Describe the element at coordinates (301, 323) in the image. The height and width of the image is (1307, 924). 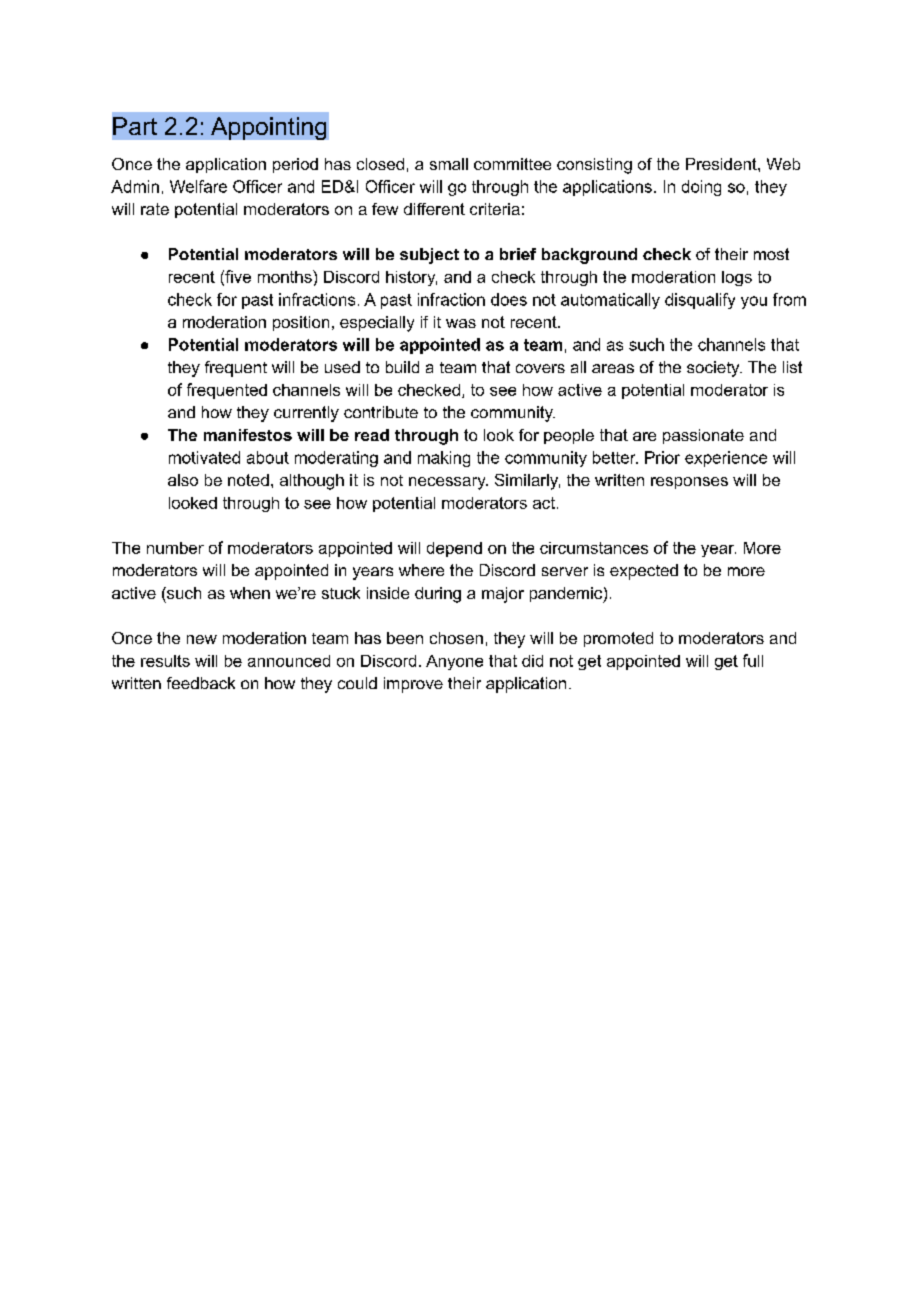
I see `position` at that location.
